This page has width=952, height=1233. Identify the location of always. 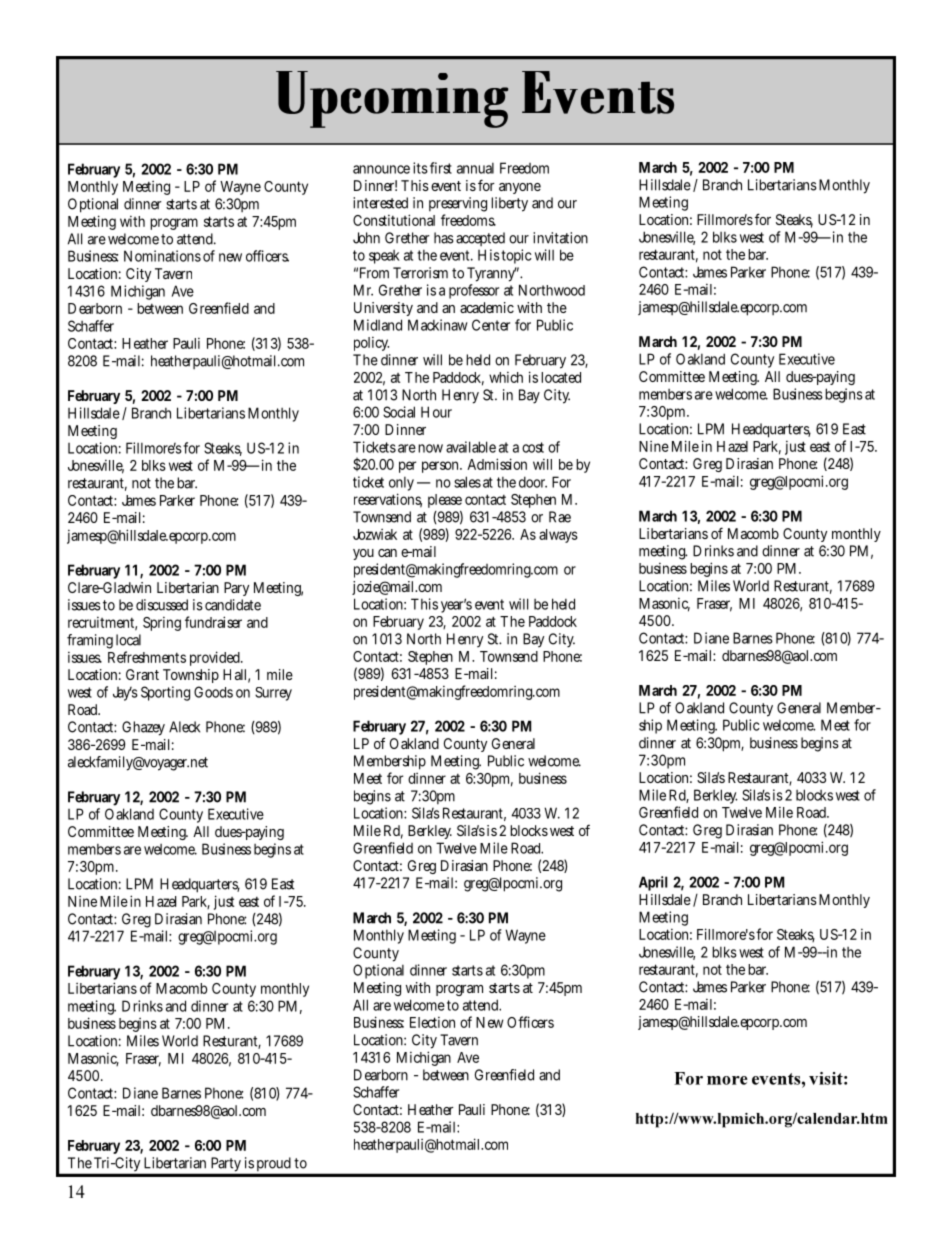
(558, 536).
